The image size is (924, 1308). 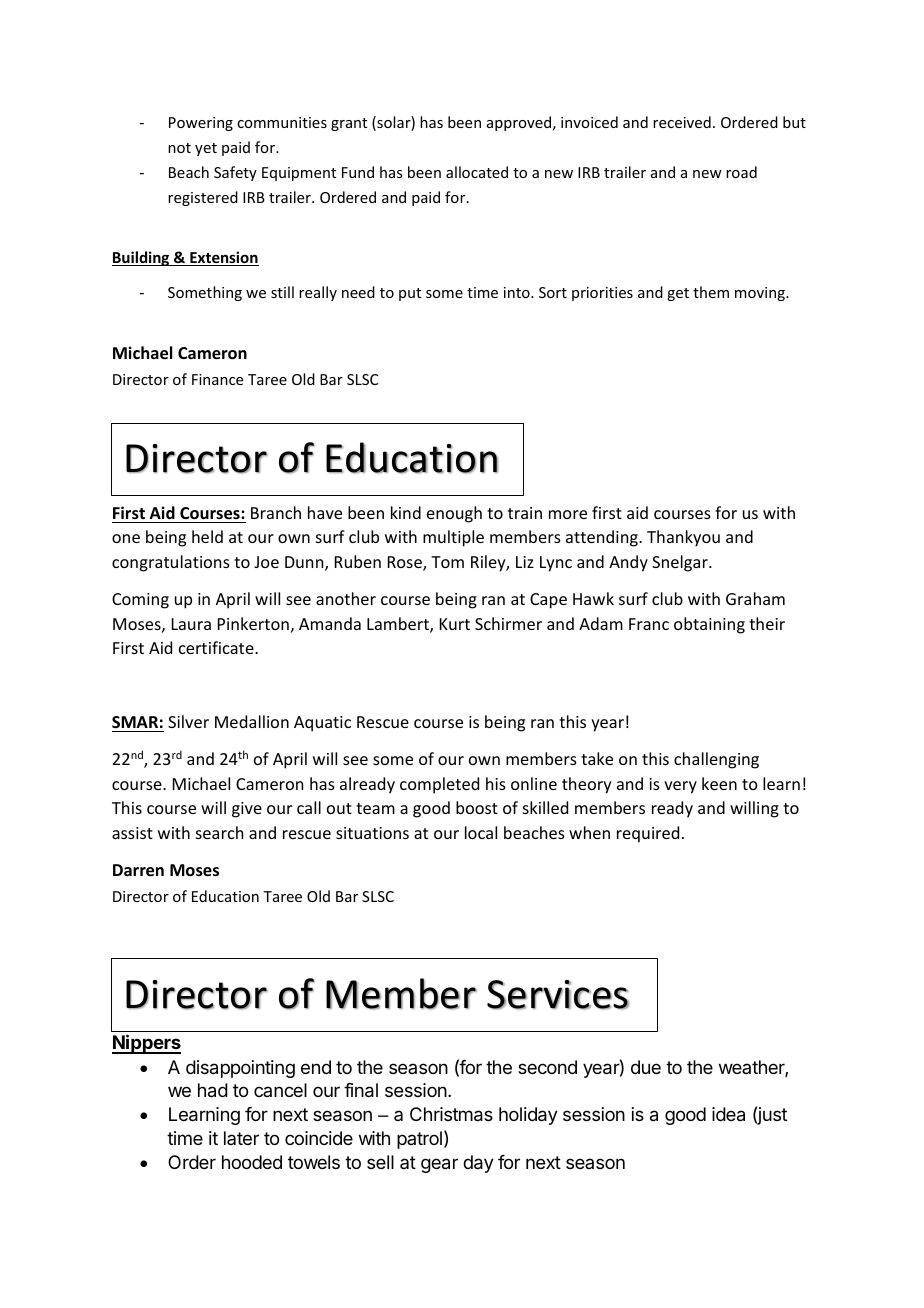 What do you see at coordinates (217, 647) in the screenshot?
I see `certificate` at bounding box center [217, 647].
